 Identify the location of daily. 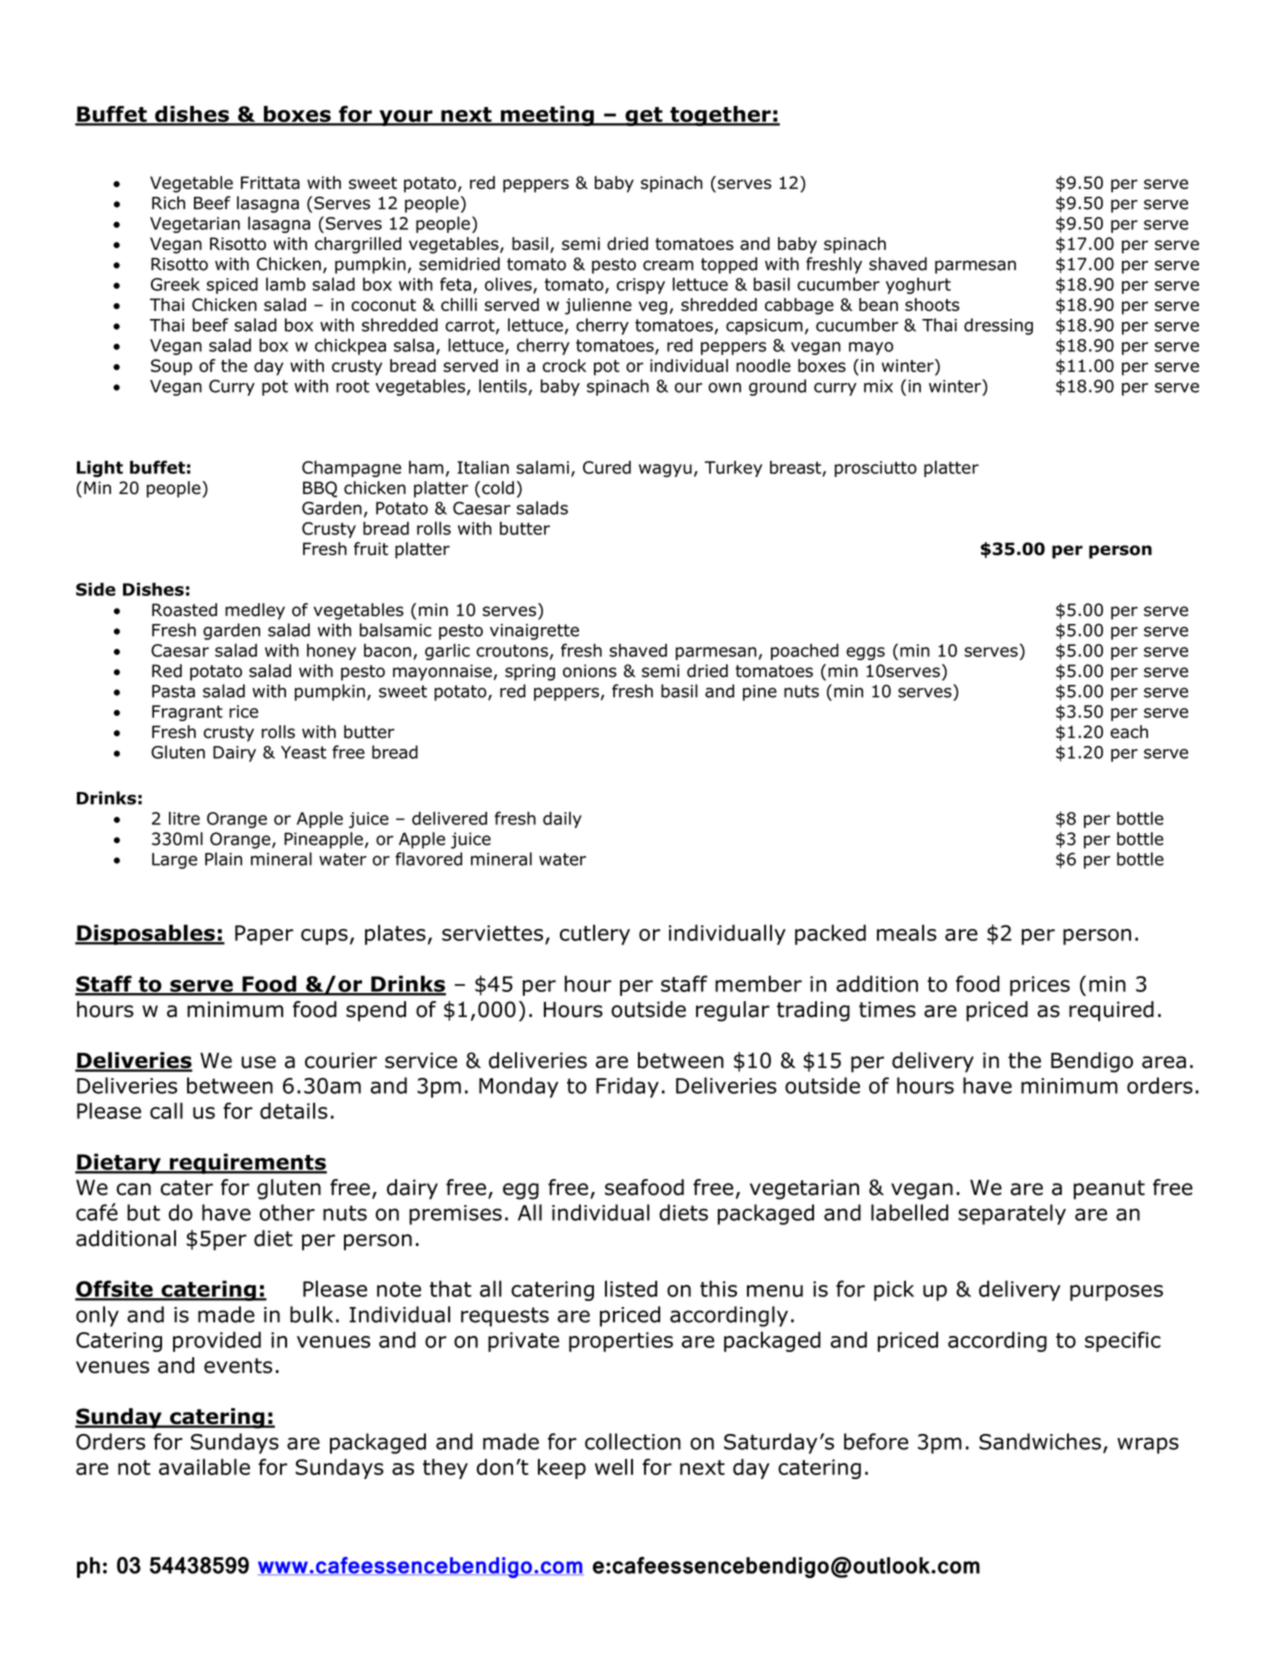
(562, 819).
